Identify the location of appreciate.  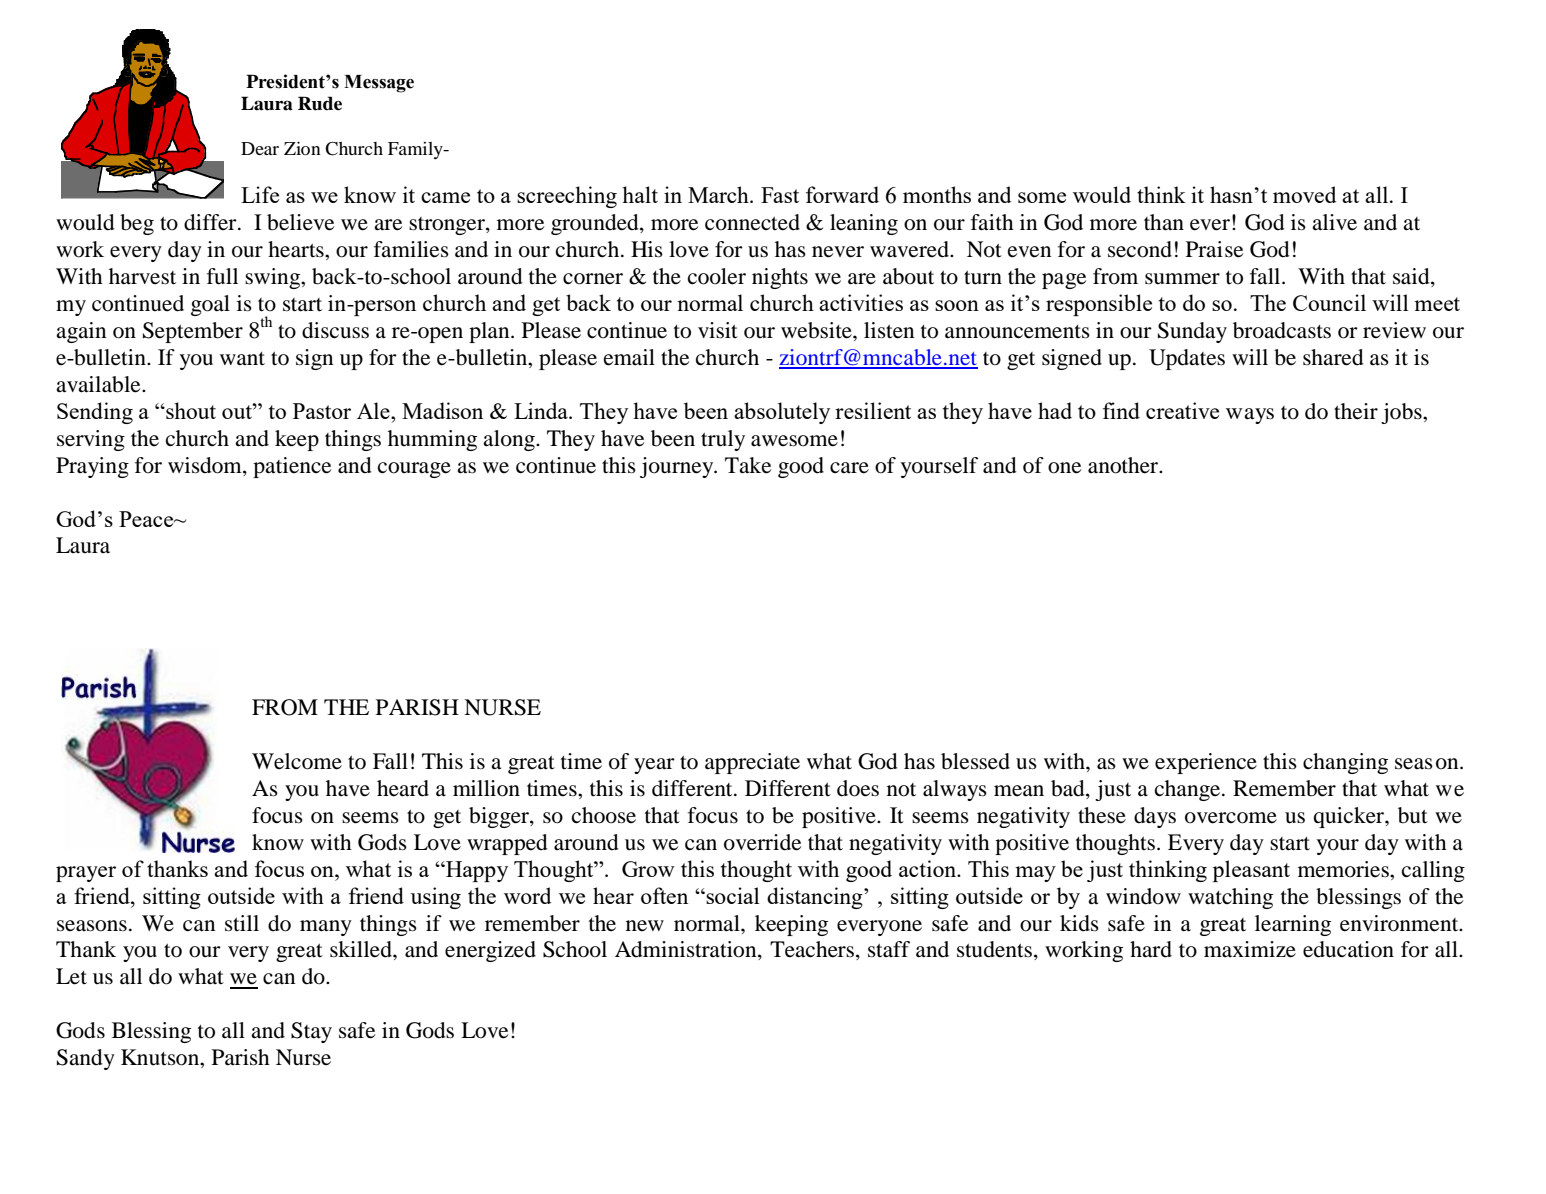
(752, 763).
